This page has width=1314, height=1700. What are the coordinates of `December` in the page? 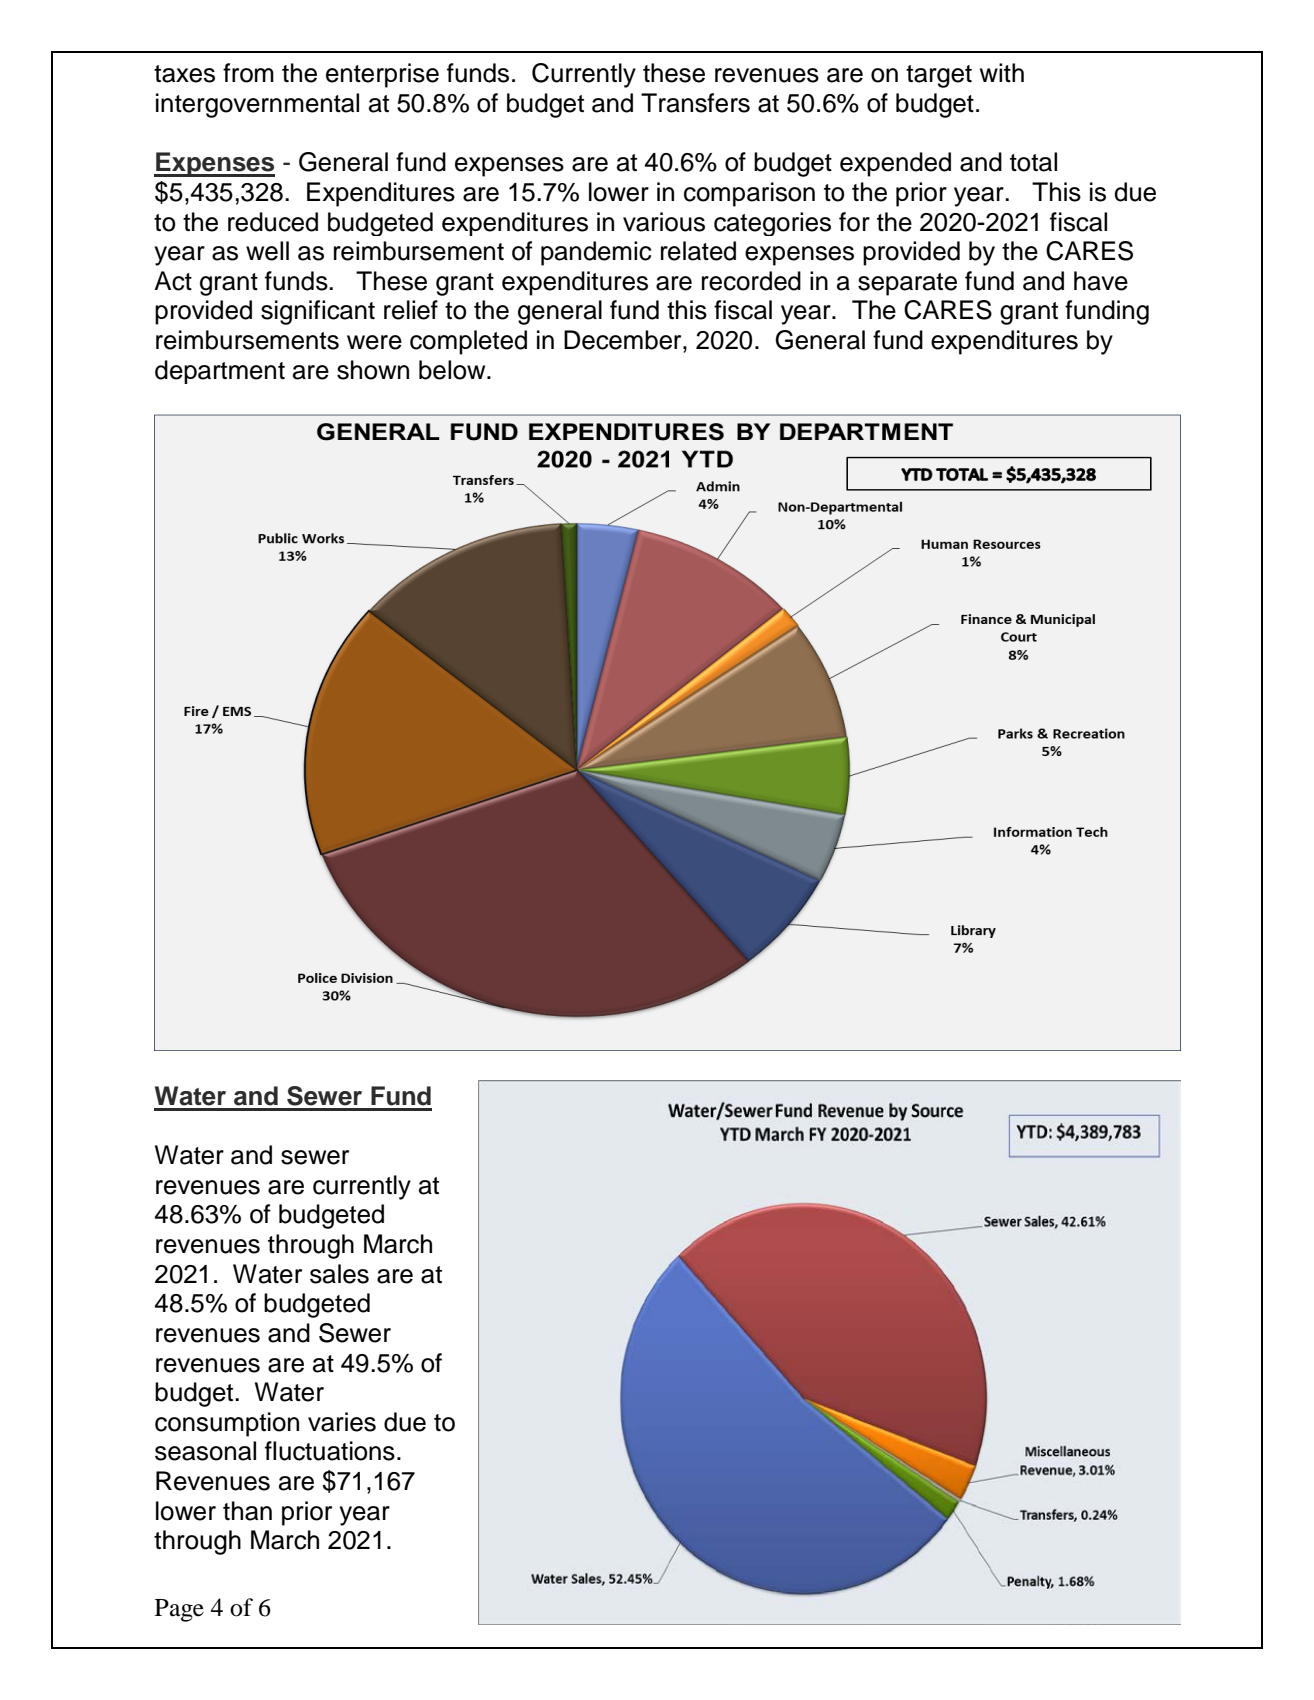 It's located at (624, 340).
